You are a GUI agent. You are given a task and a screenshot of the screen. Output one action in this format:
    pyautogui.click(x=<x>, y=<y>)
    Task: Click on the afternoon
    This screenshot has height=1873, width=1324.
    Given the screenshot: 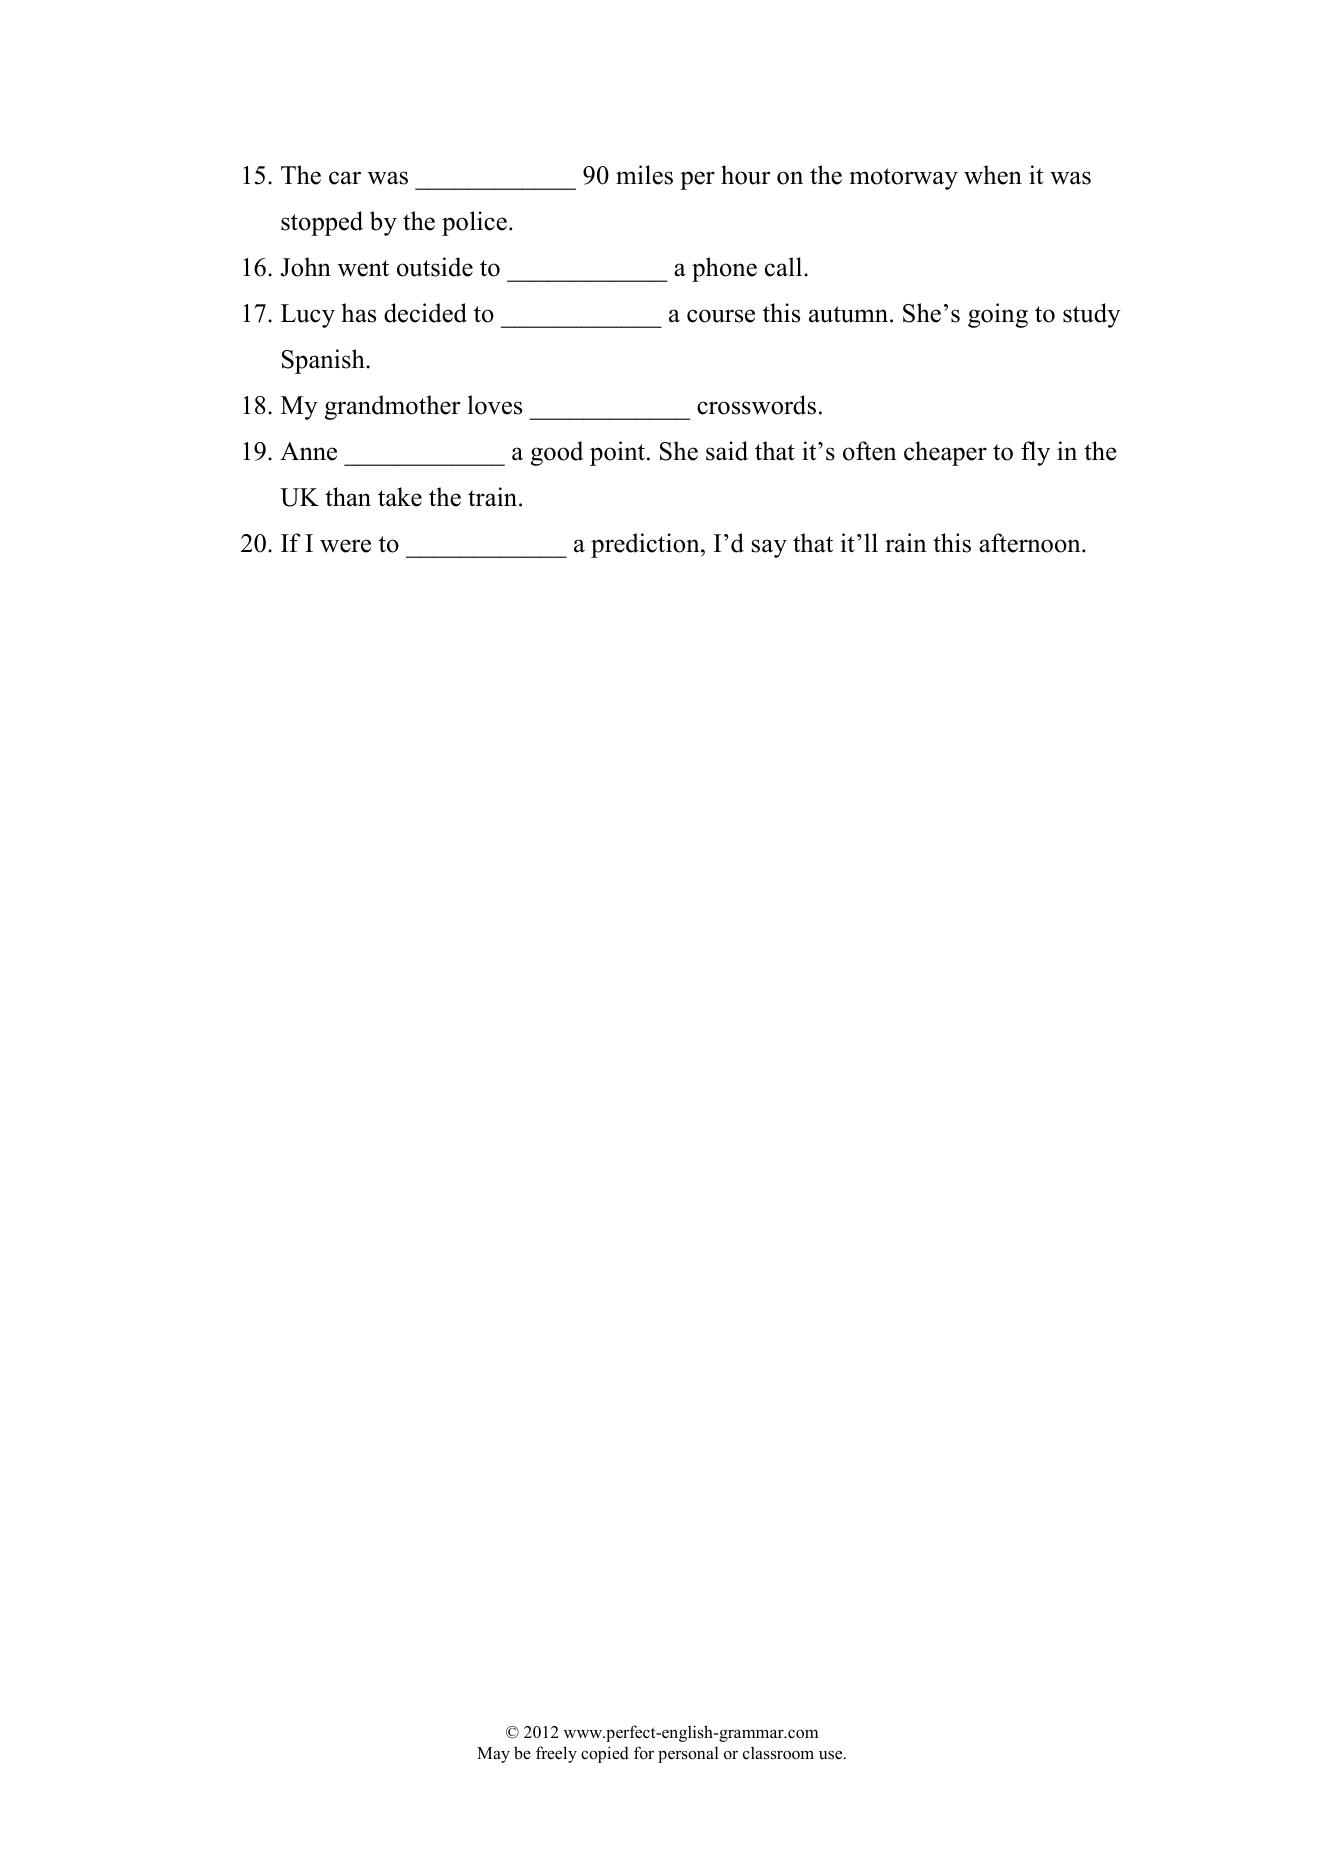 What is the action you would take?
    pyautogui.click(x=1031, y=543)
